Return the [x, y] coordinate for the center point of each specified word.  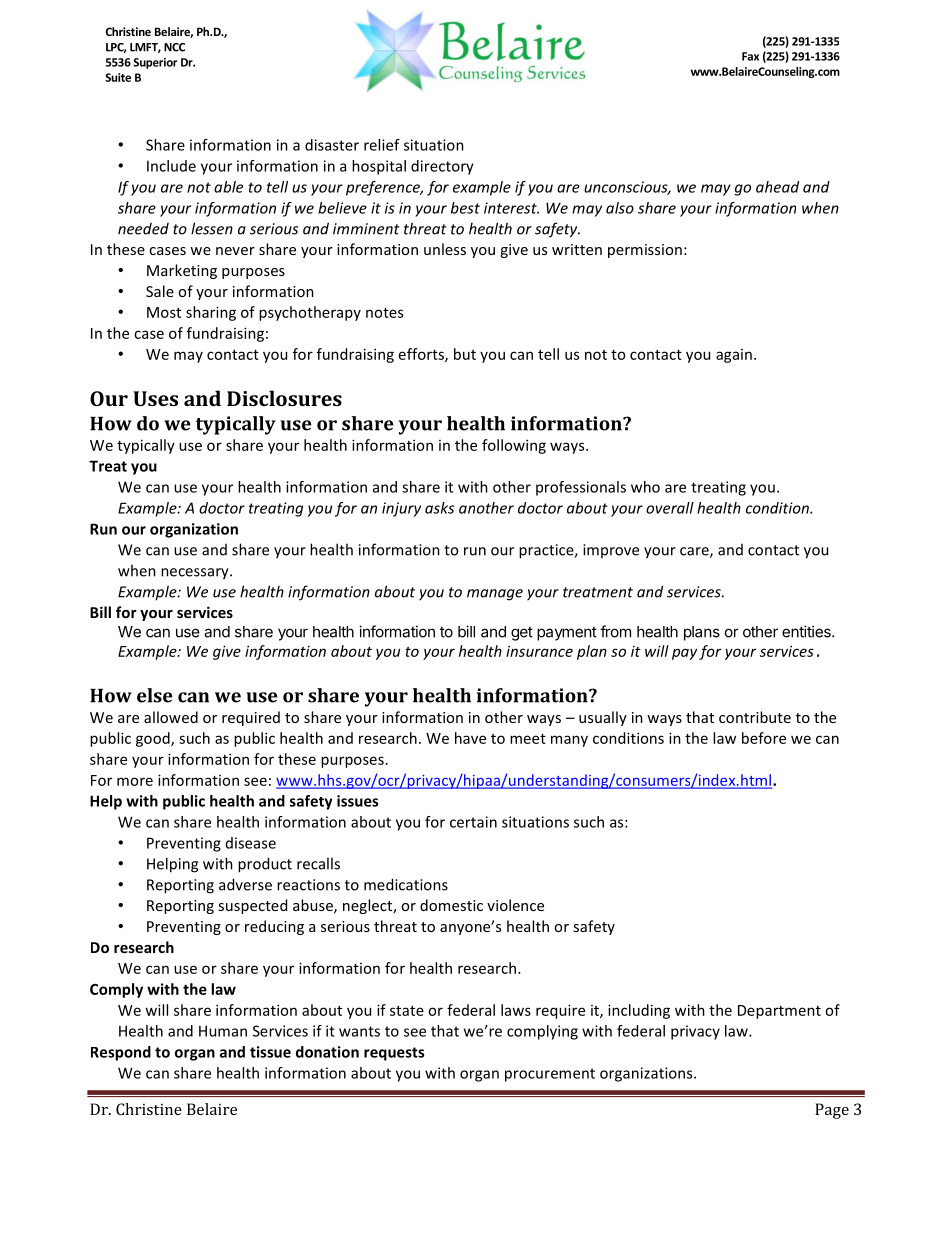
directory [442, 167]
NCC [174, 47]
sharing [211, 313]
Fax [750, 56]
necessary [196, 574]
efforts [422, 355]
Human [223, 1031]
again [734, 356]
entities [807, 631]
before [764, 738]
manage [495, 595]
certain [473, 822]
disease [251, 843]
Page [832, 1111]
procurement [550, 1075]
